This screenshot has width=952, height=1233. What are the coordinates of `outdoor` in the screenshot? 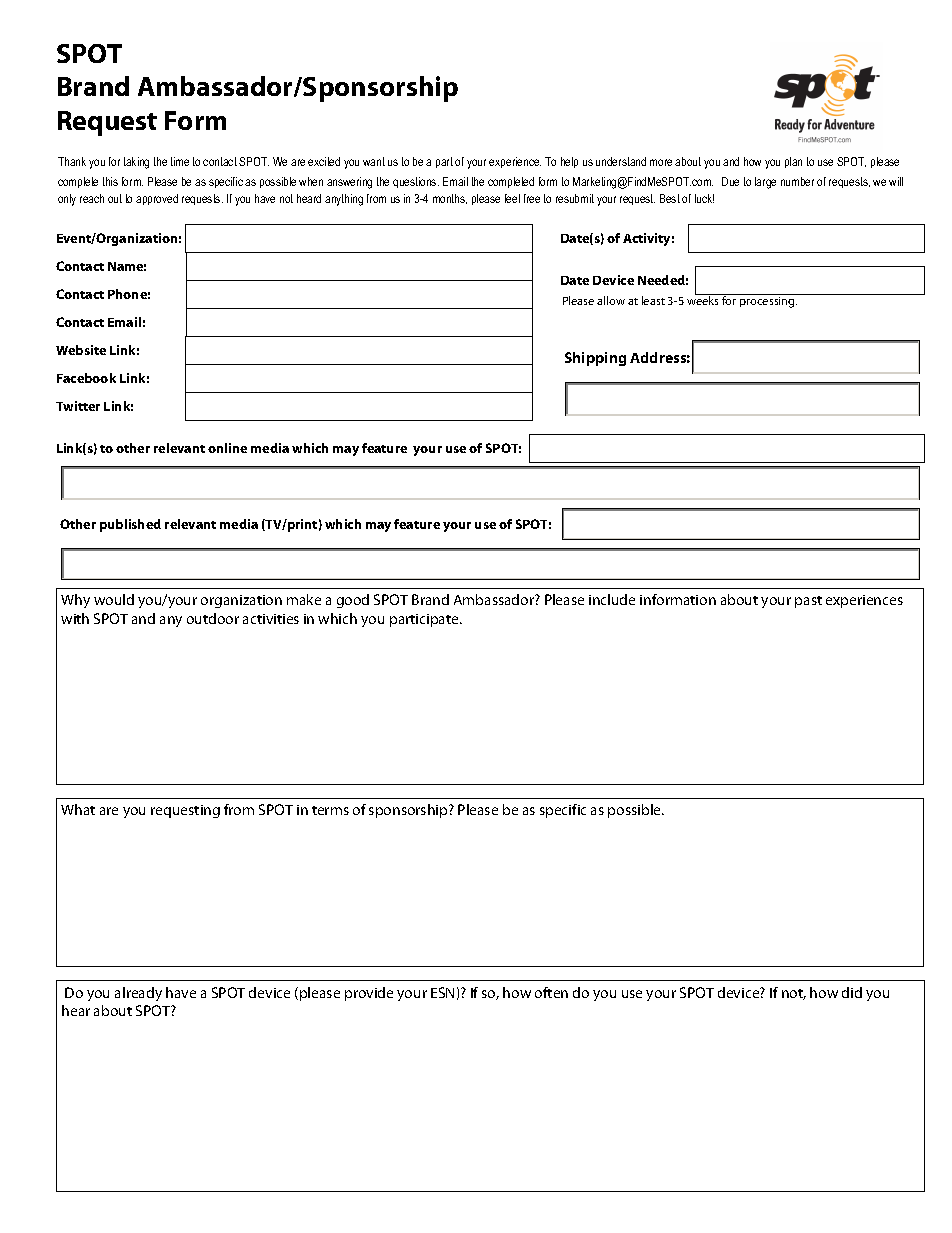 It's located at (213, 618).
